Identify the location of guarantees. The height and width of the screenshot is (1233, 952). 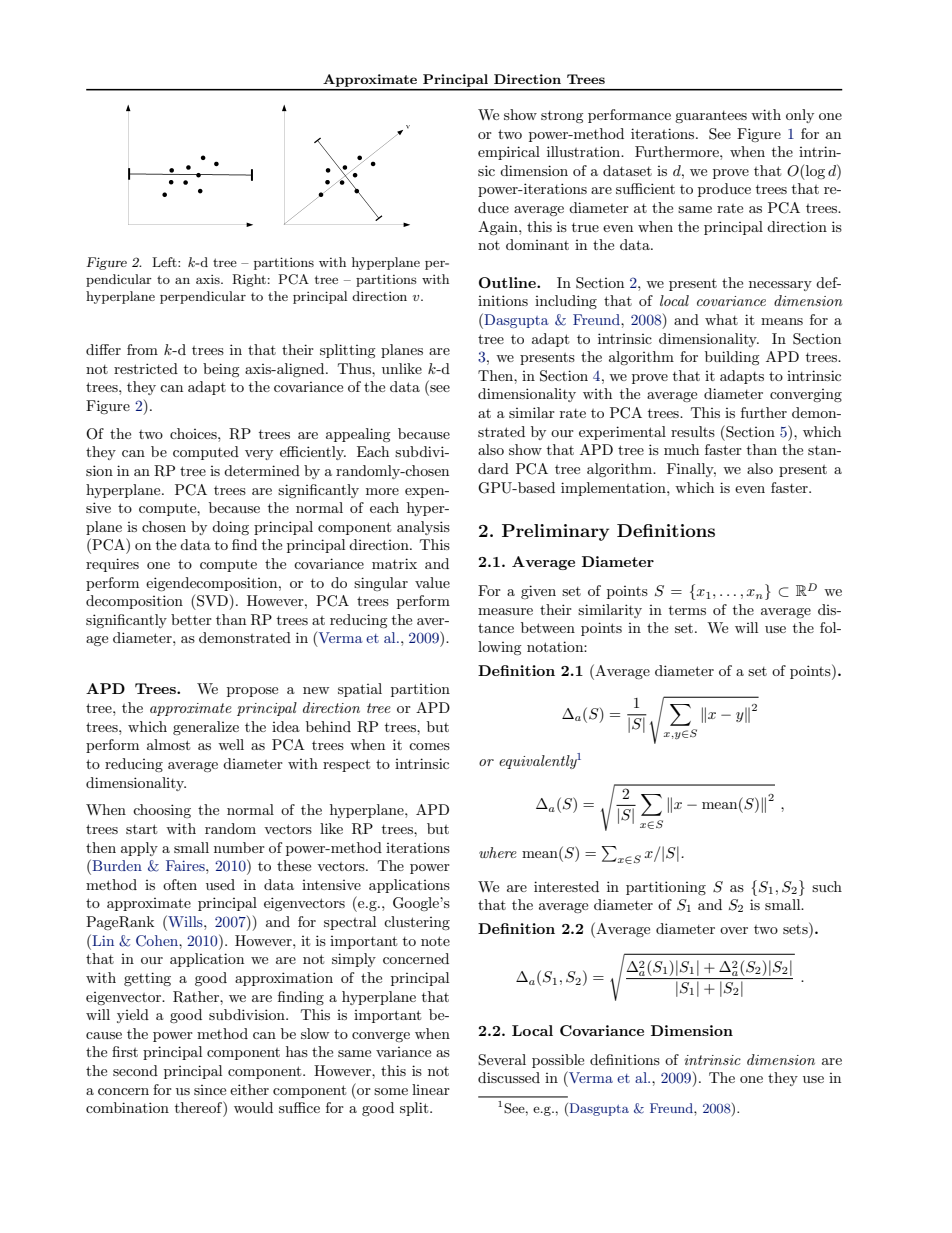
(711, 117).
